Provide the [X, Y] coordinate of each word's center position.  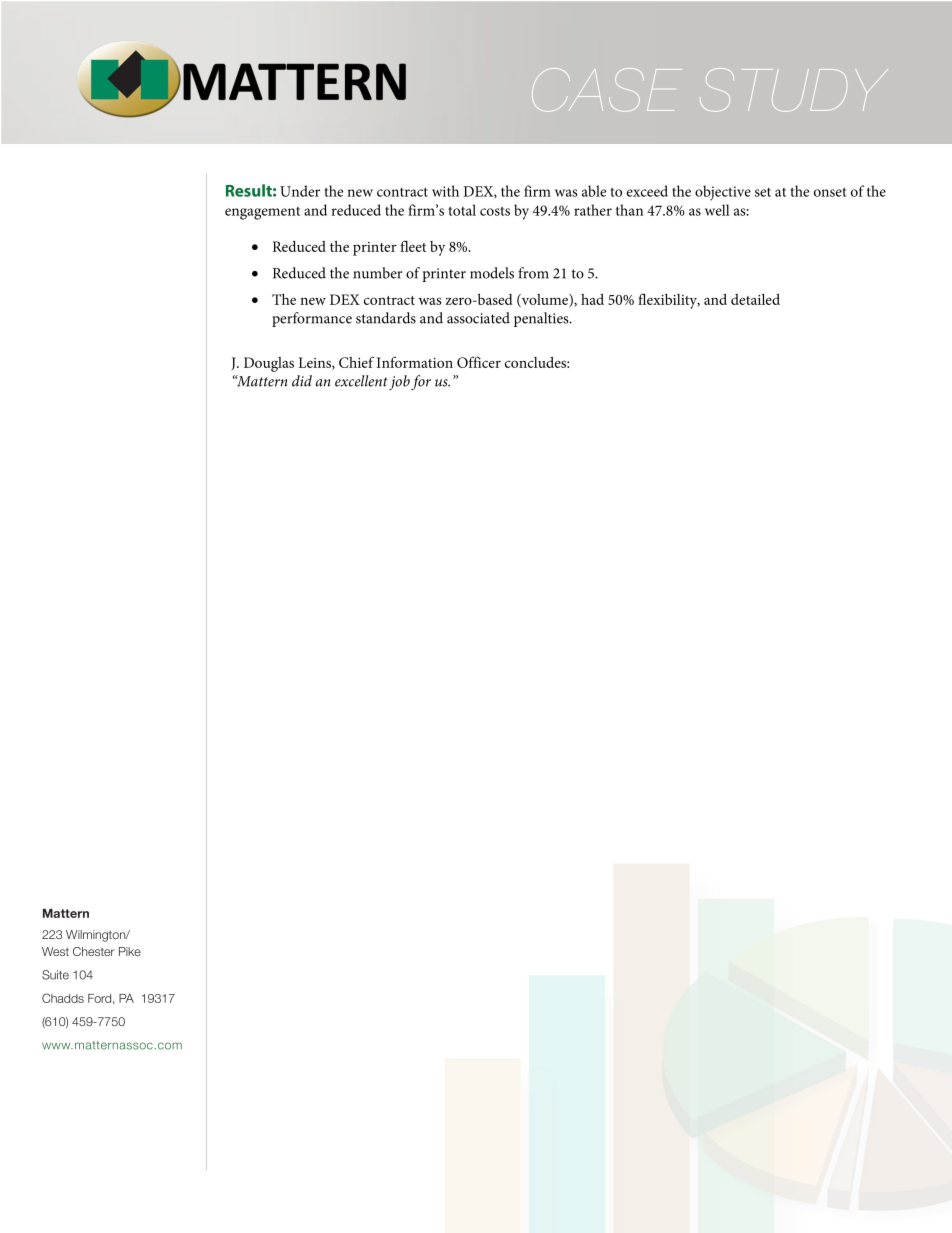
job [399, 382]
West [55, 951]
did [302, 381]
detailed [755, 299]
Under [300, 191]
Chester [93, 951]
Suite [55, 975]
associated [478, 318]
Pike [130, 951]
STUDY [794, 90]
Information [415, 362]
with [445, 191]
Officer [479, 362]
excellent [361, 381]
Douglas [269, 364]
